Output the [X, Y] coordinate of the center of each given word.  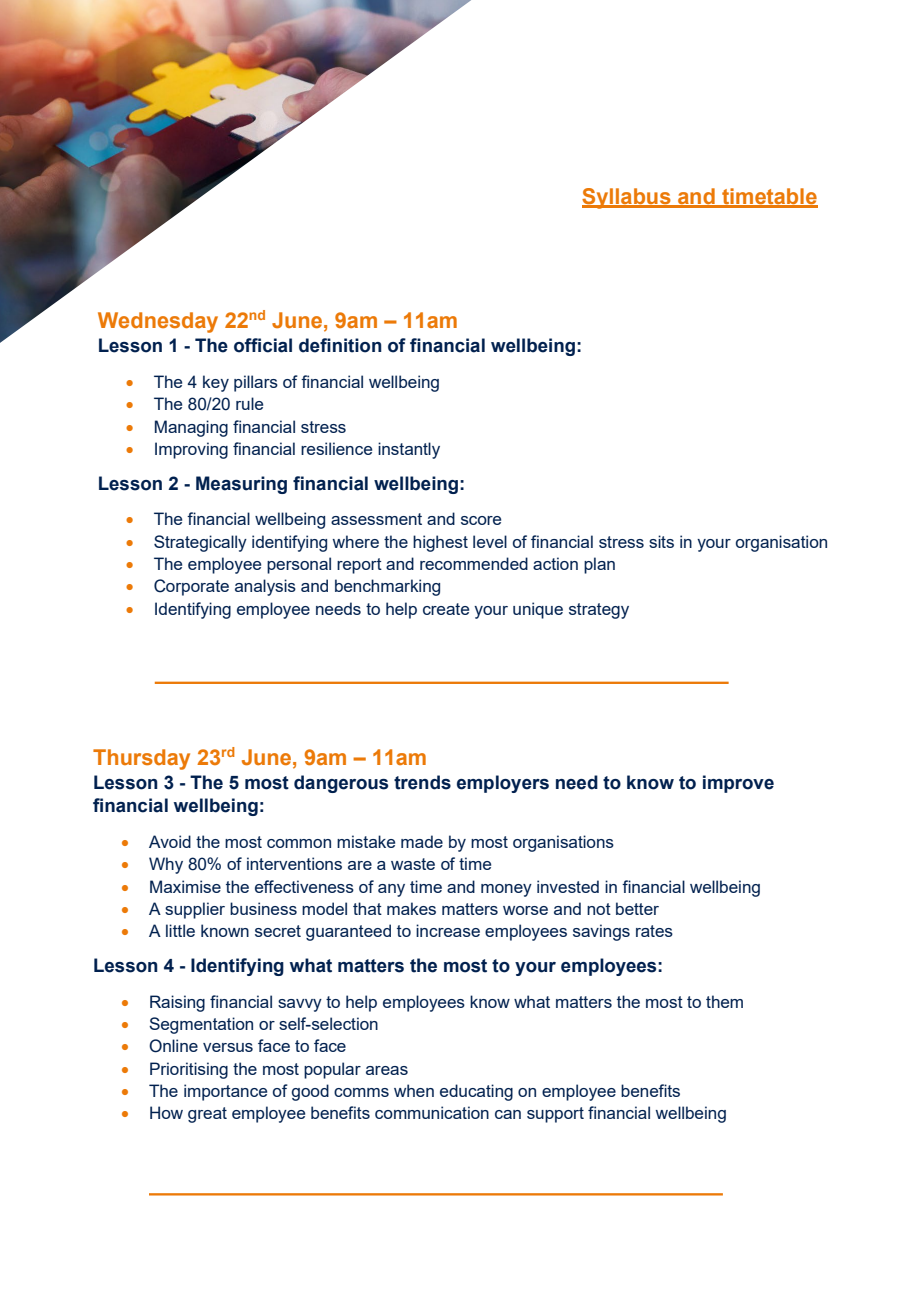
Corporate [191, 587]
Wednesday [158, 322]
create [446, 609]
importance [225, 1092]
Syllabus [627, 198]
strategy [599, 611]
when [414, 1090]
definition [340, 345]
